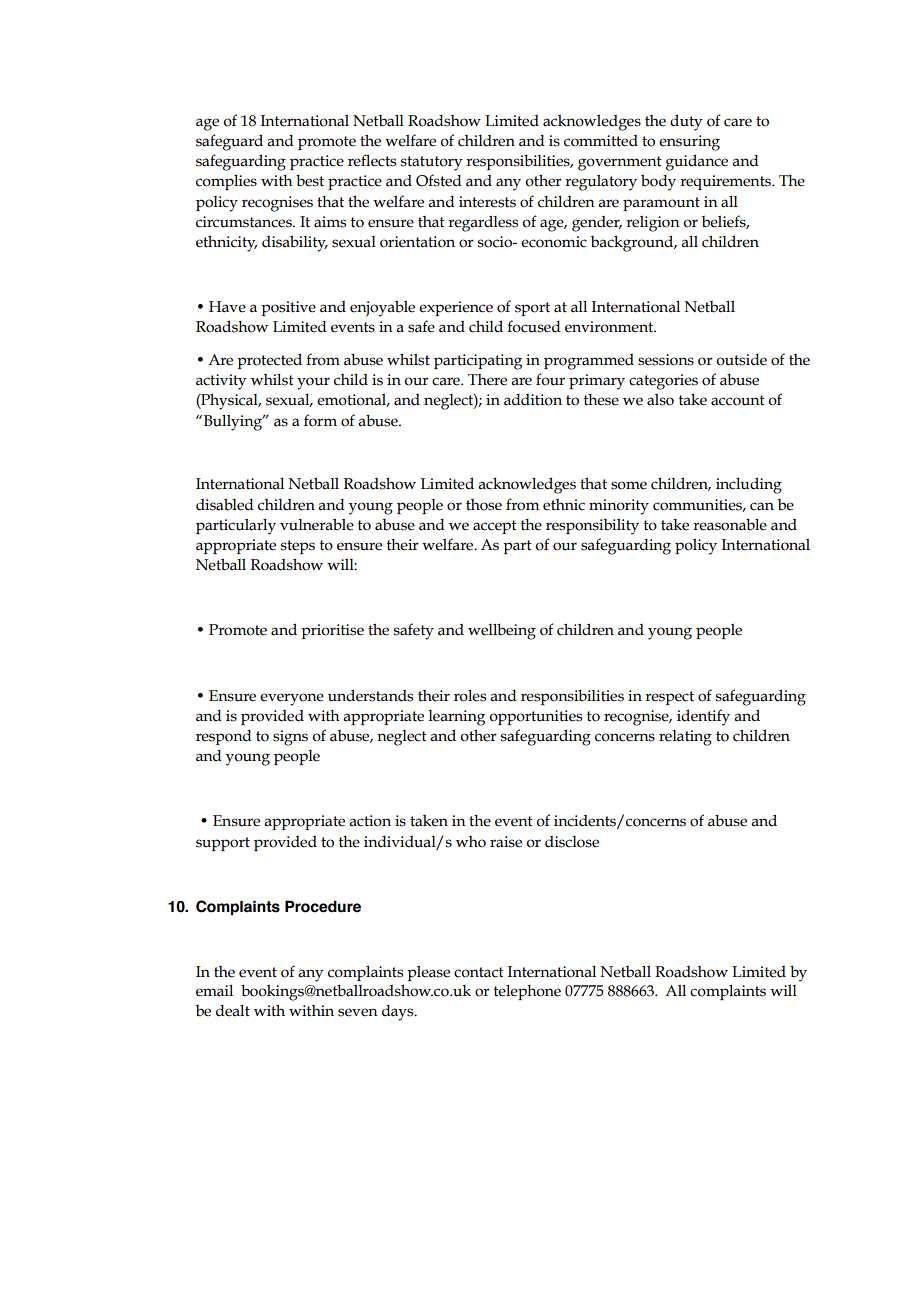  Describe the element at coordinates (298, 547) in the page. I see `steps` at that location.
